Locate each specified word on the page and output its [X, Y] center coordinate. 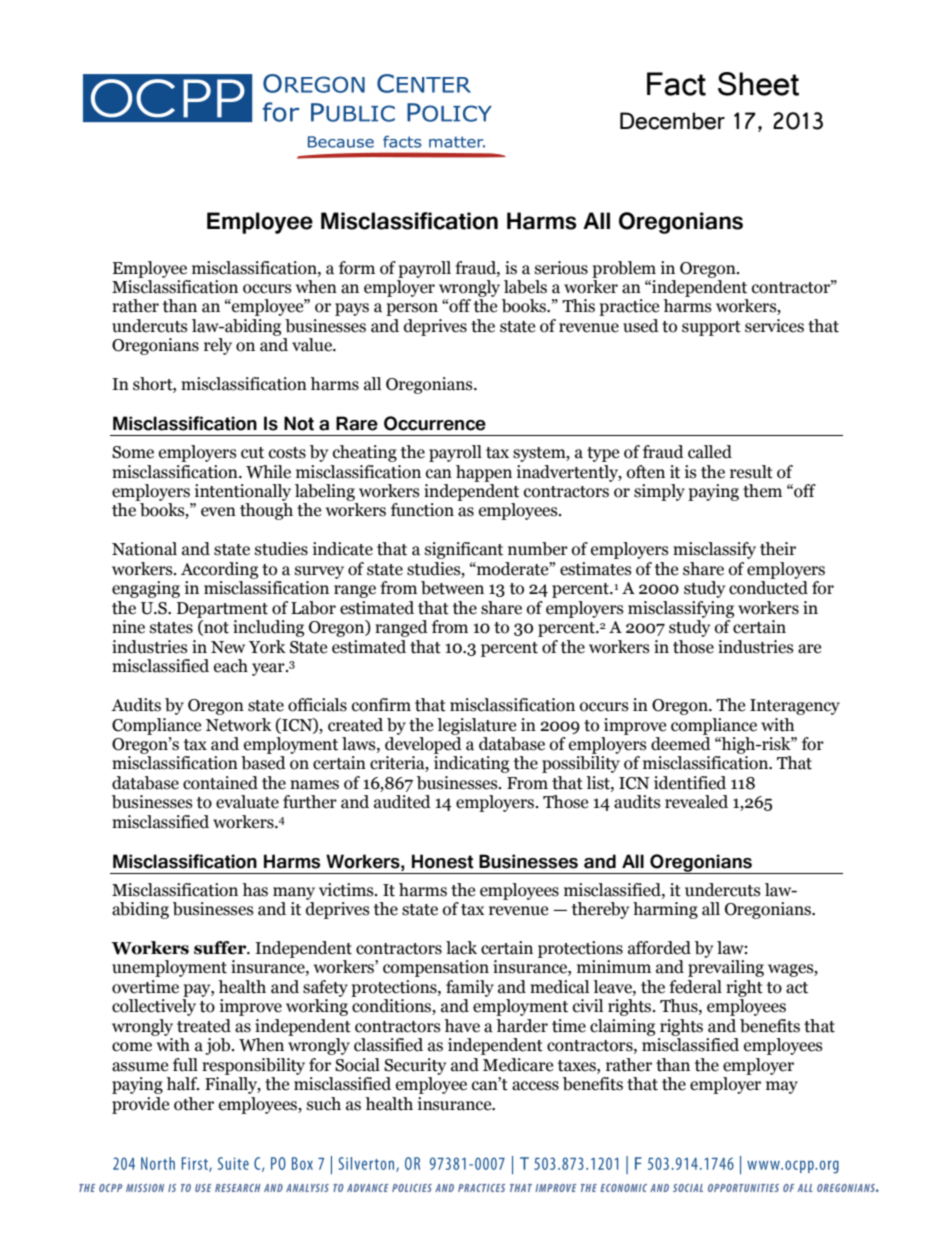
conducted [768, 588]
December [672, 121]
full [185, 1065]
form [357, 268]
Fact [676, 84]
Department [222, 610]
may [782, 1087]
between [452, 588]
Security [415, 1066]
